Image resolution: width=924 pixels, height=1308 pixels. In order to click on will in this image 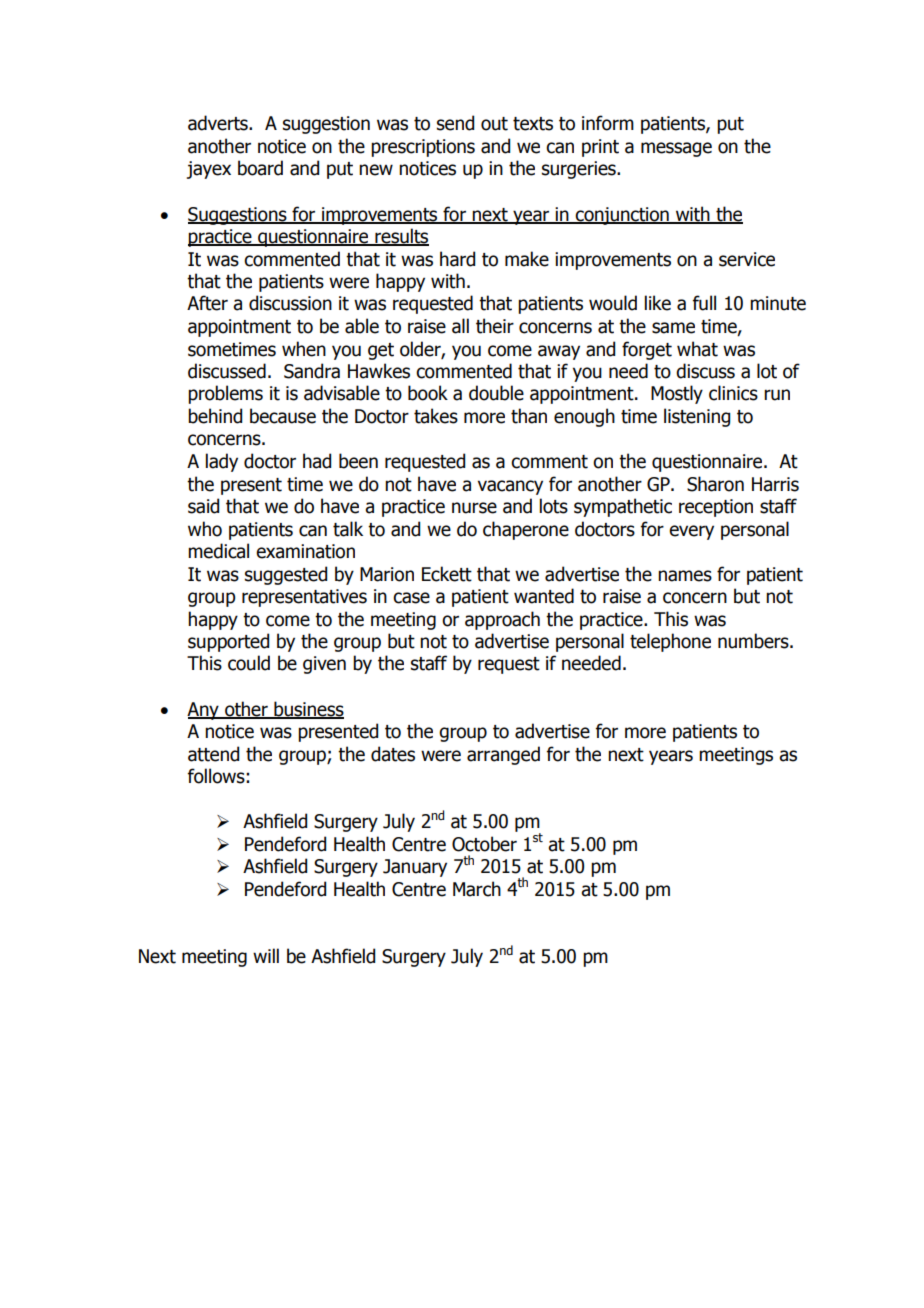, I will do `click(266, 955)`.
